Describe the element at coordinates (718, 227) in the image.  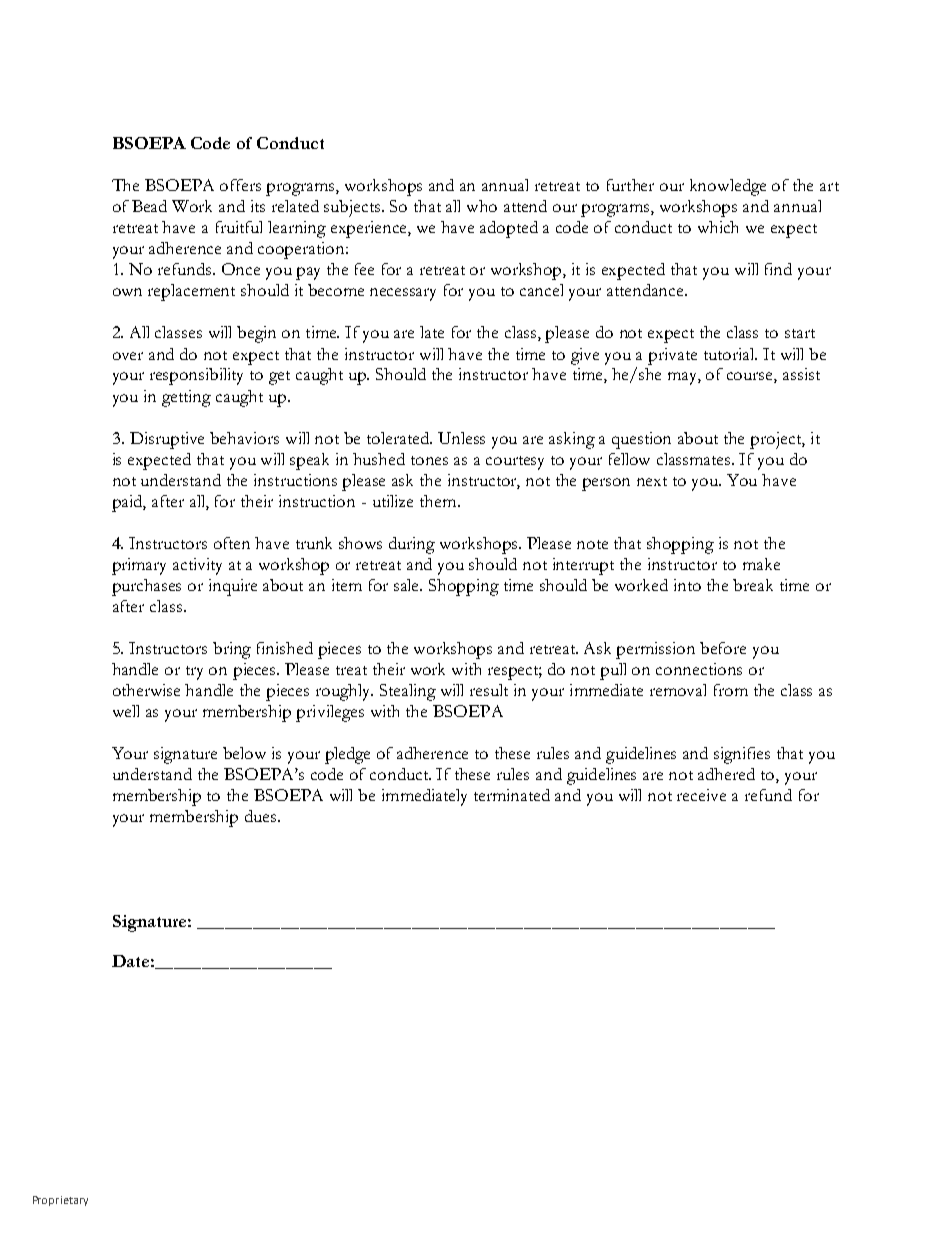
I see `which` at that location.
